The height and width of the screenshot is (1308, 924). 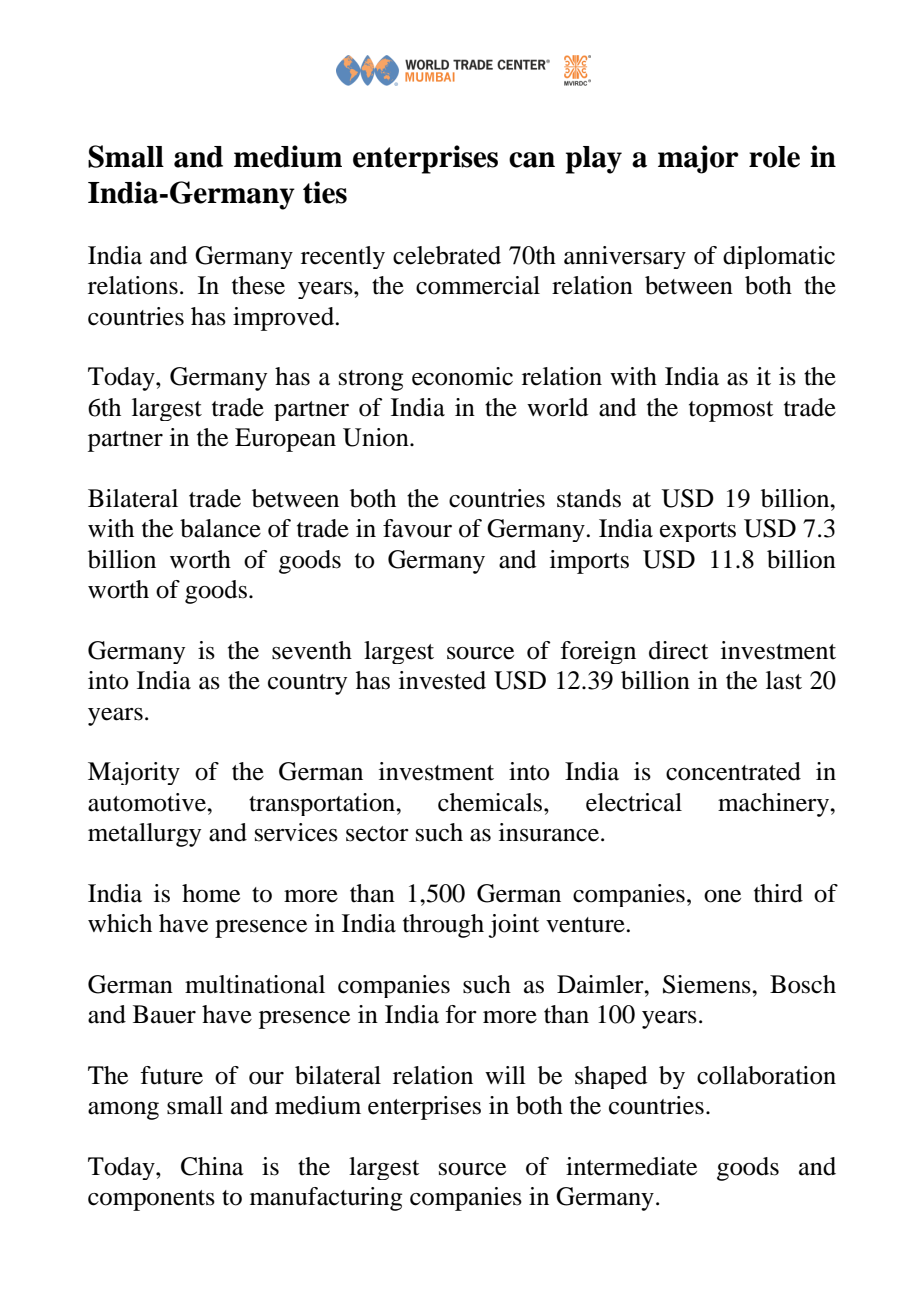 I want to click on role, so click(x=774, y=157).
